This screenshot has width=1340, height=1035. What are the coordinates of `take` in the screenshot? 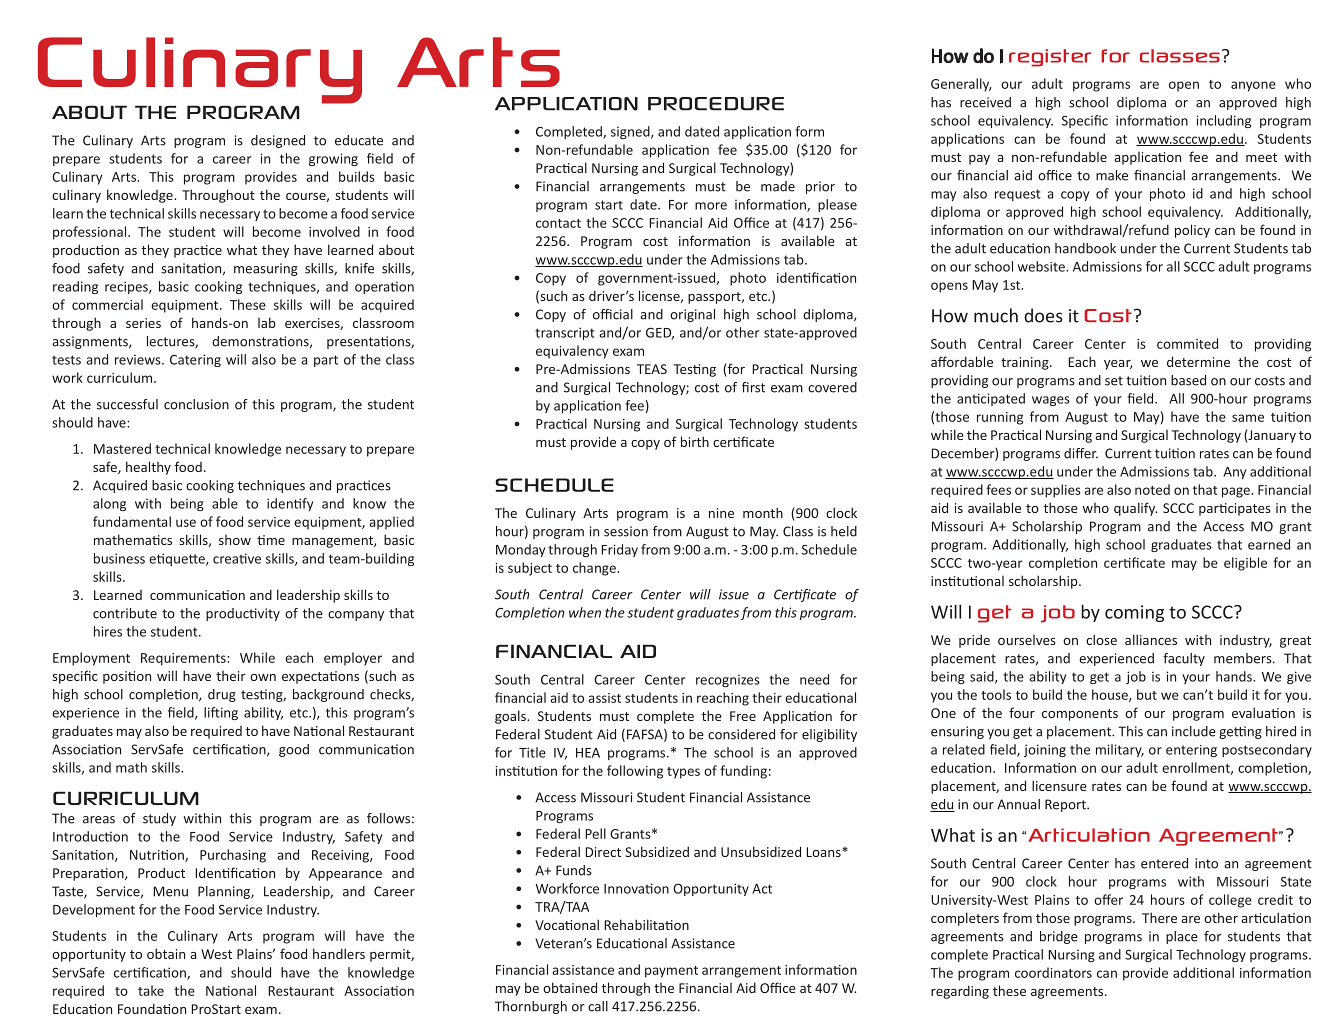 It's located at (151, 990).
